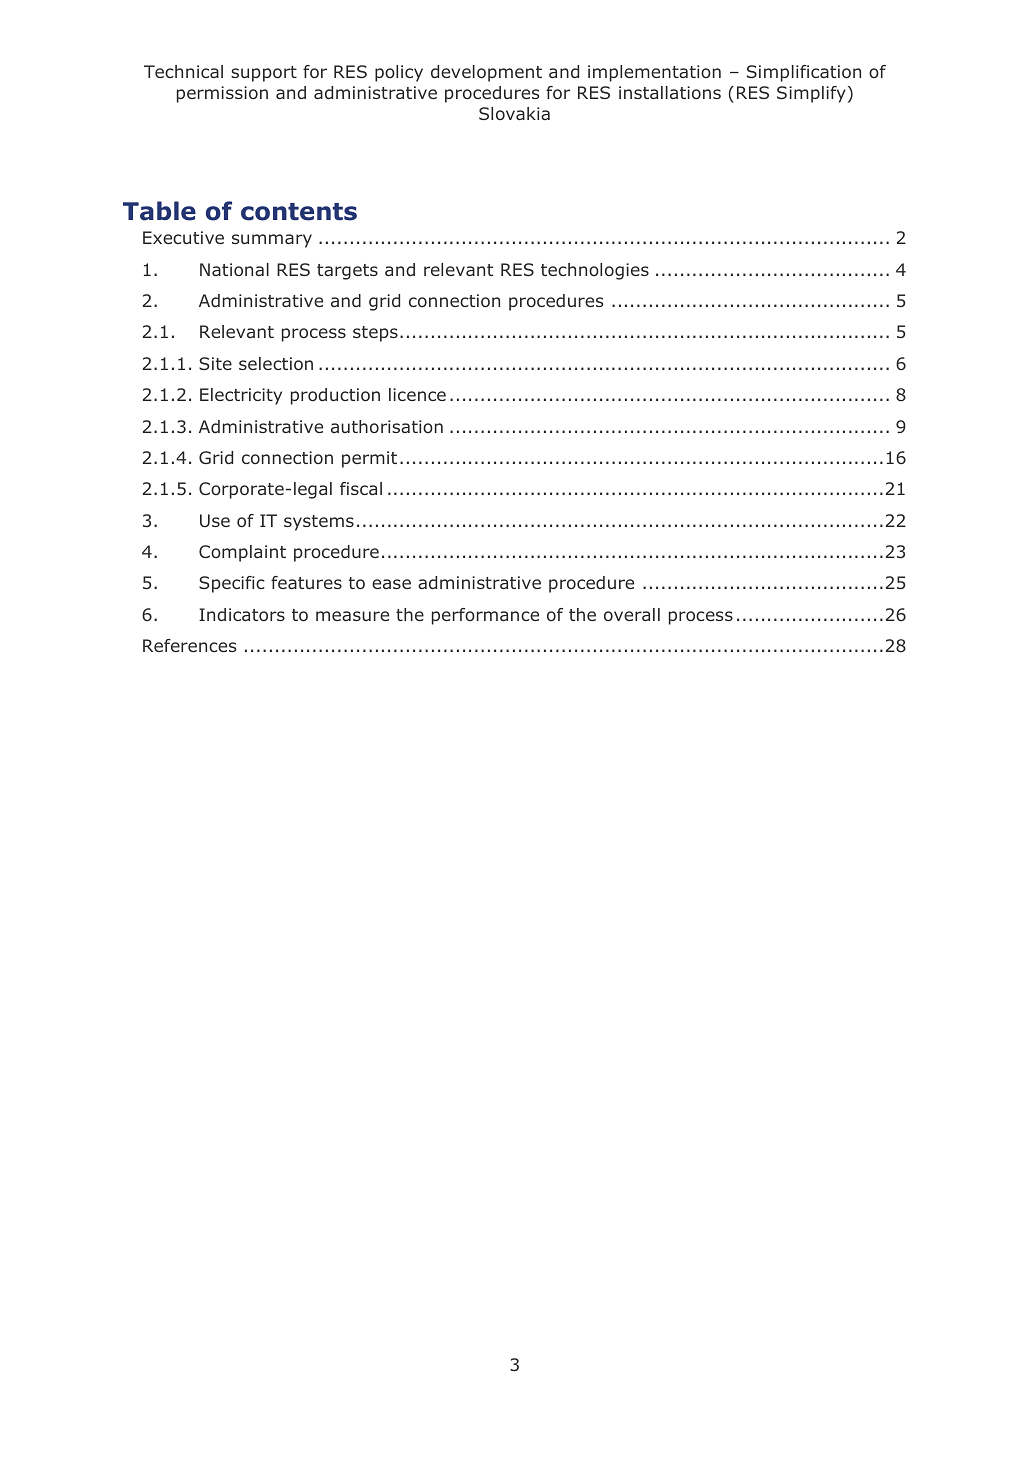 The image size is (1030, 1457). I want to click on installations, so click(670, 92).
